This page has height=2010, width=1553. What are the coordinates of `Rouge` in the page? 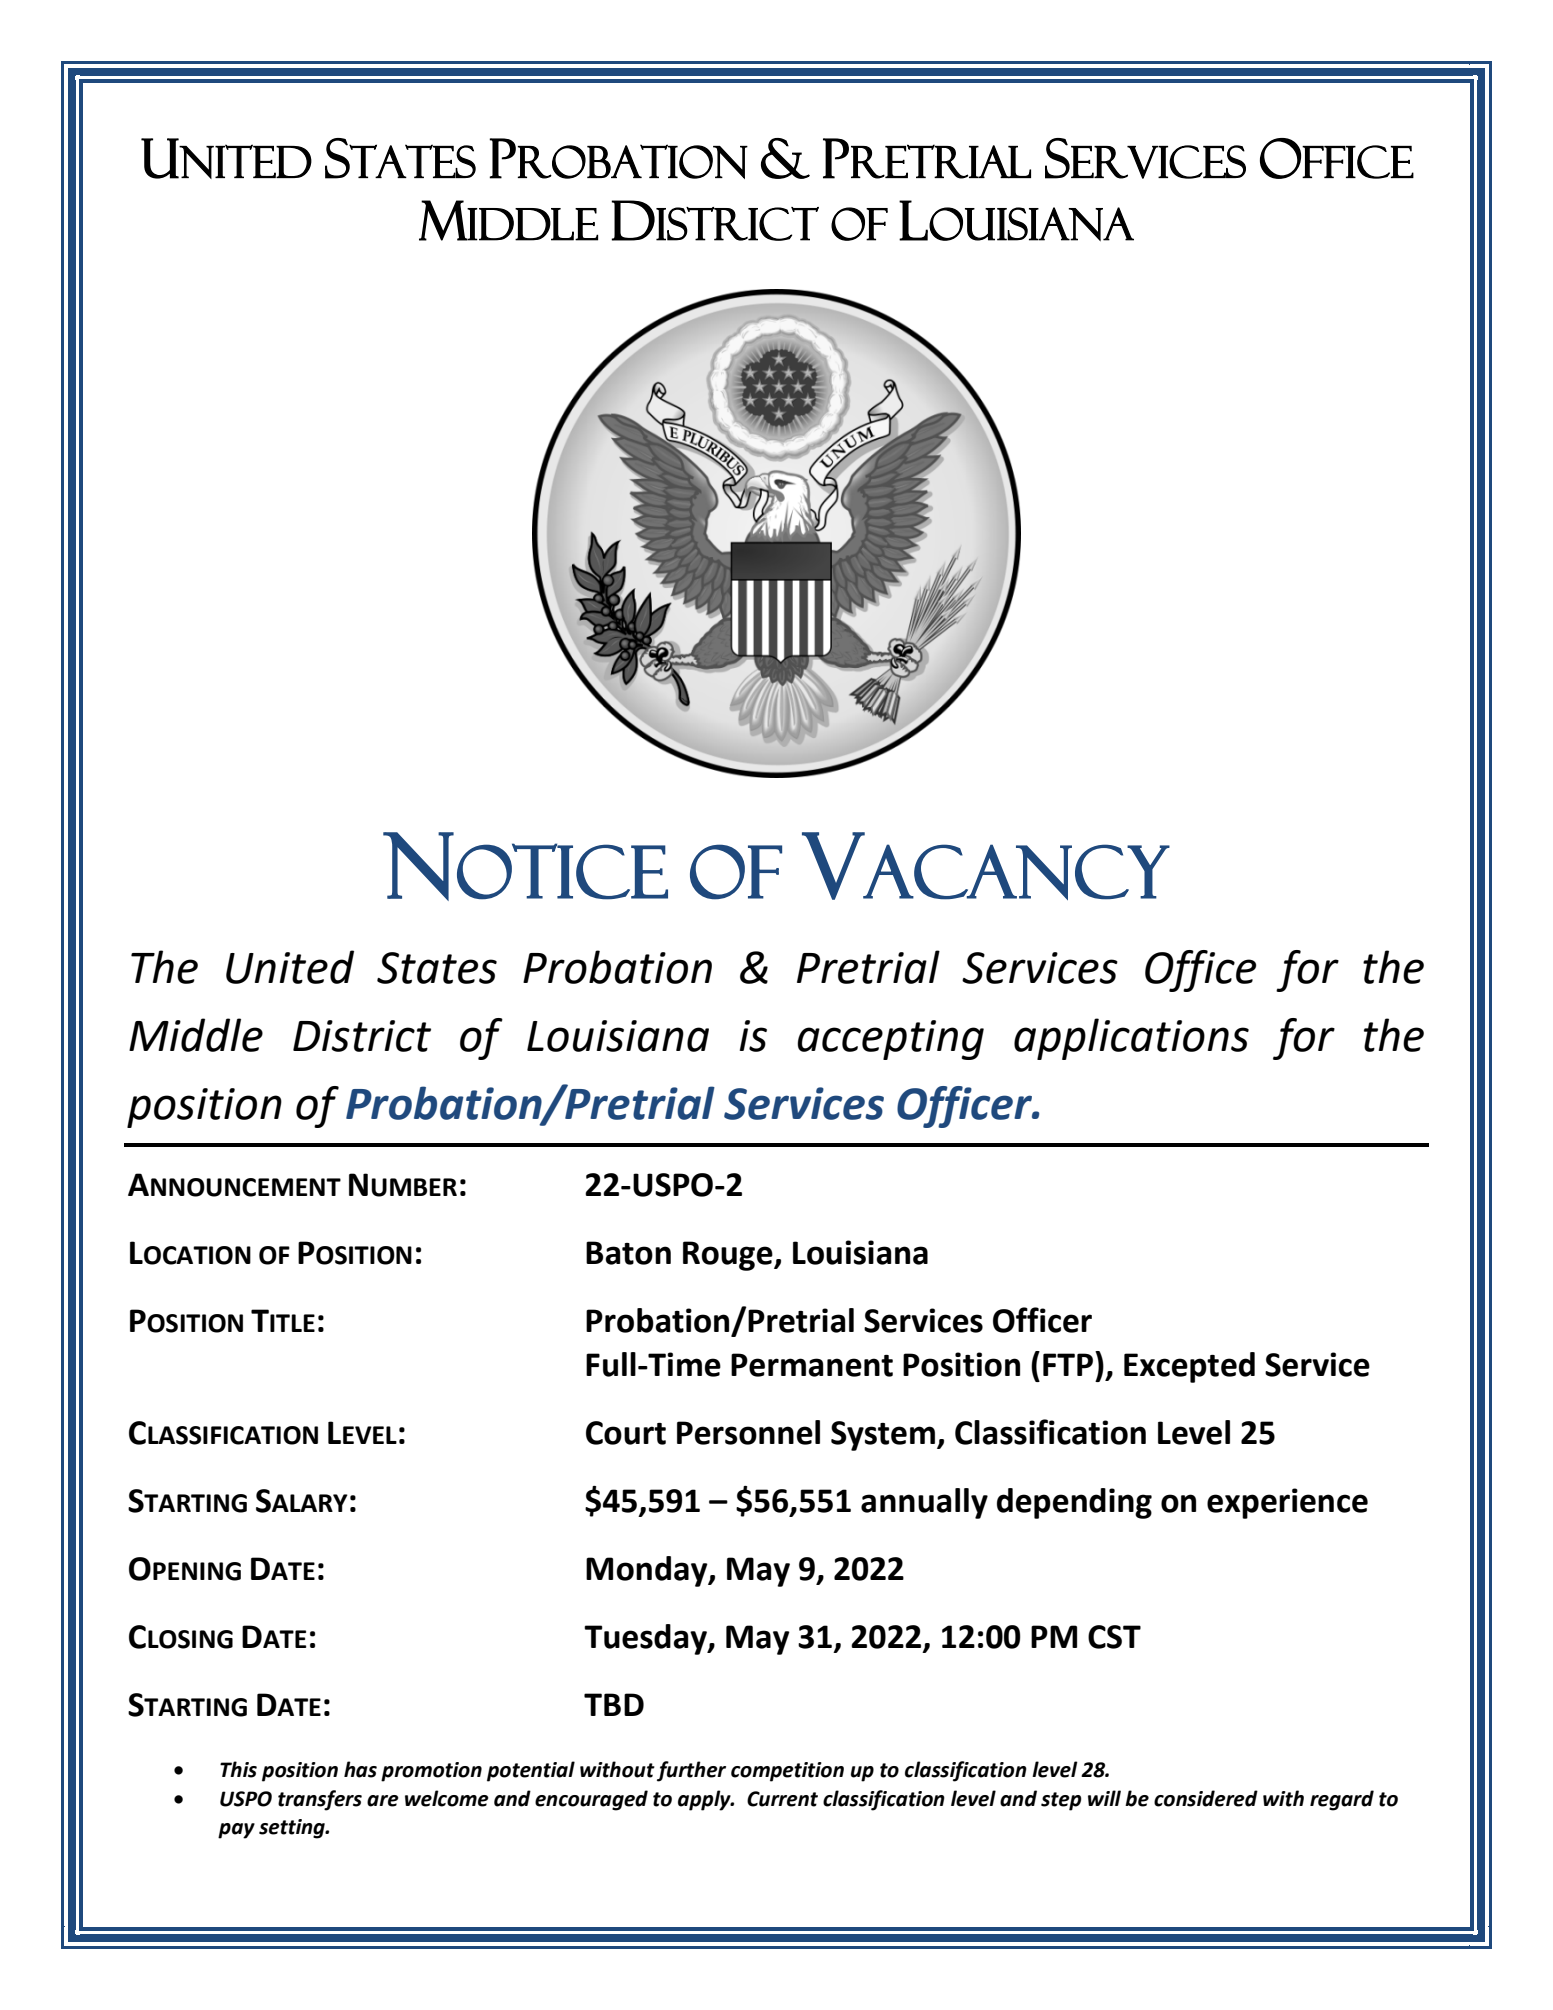 It's located at (729, 1256).
